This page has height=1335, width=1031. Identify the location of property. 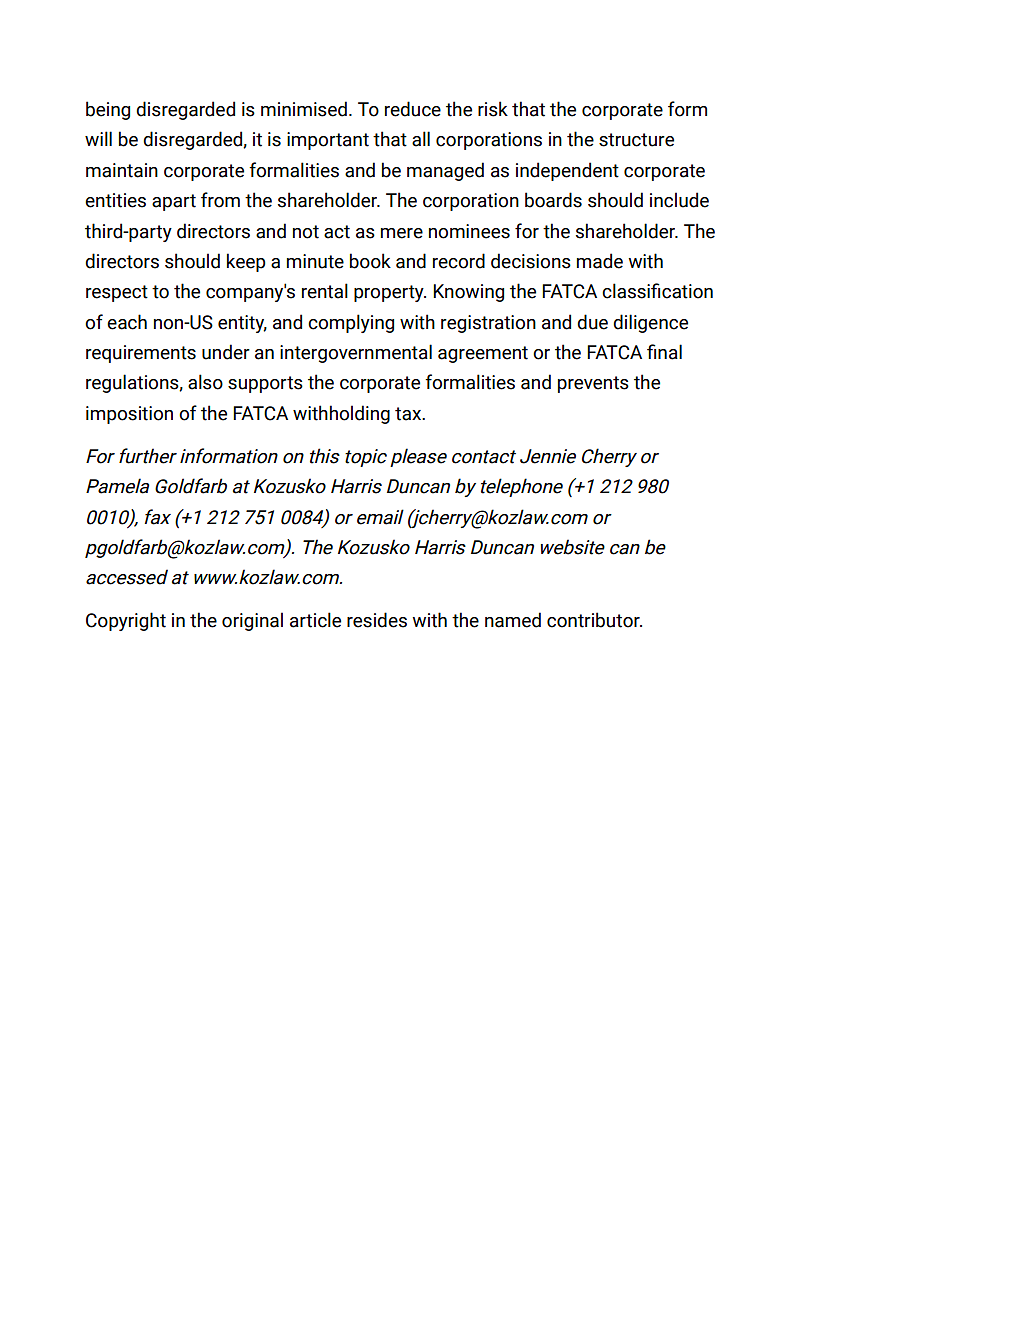
(390, 293).
